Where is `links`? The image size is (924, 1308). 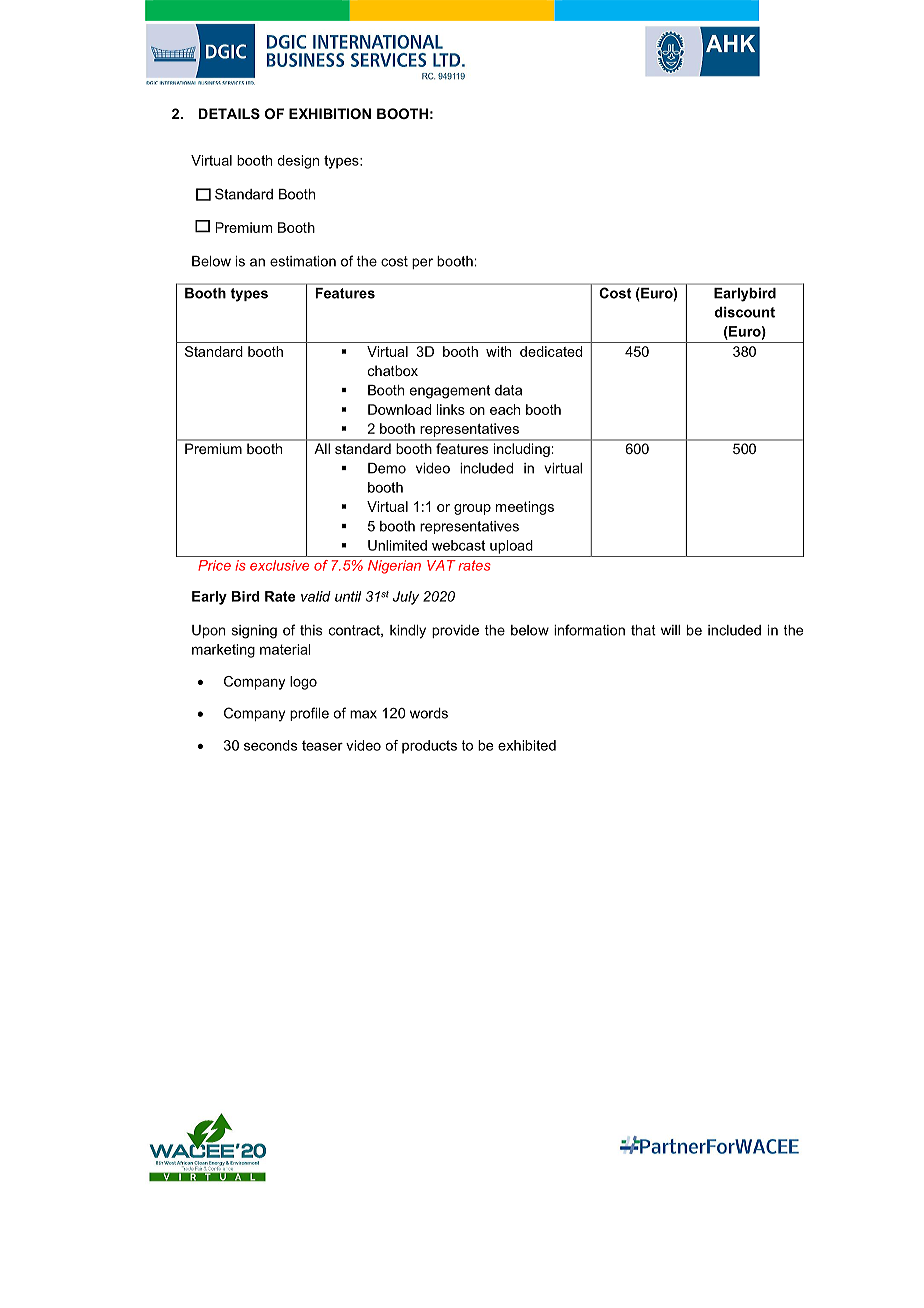
links is located at coordinates (451, 409).
